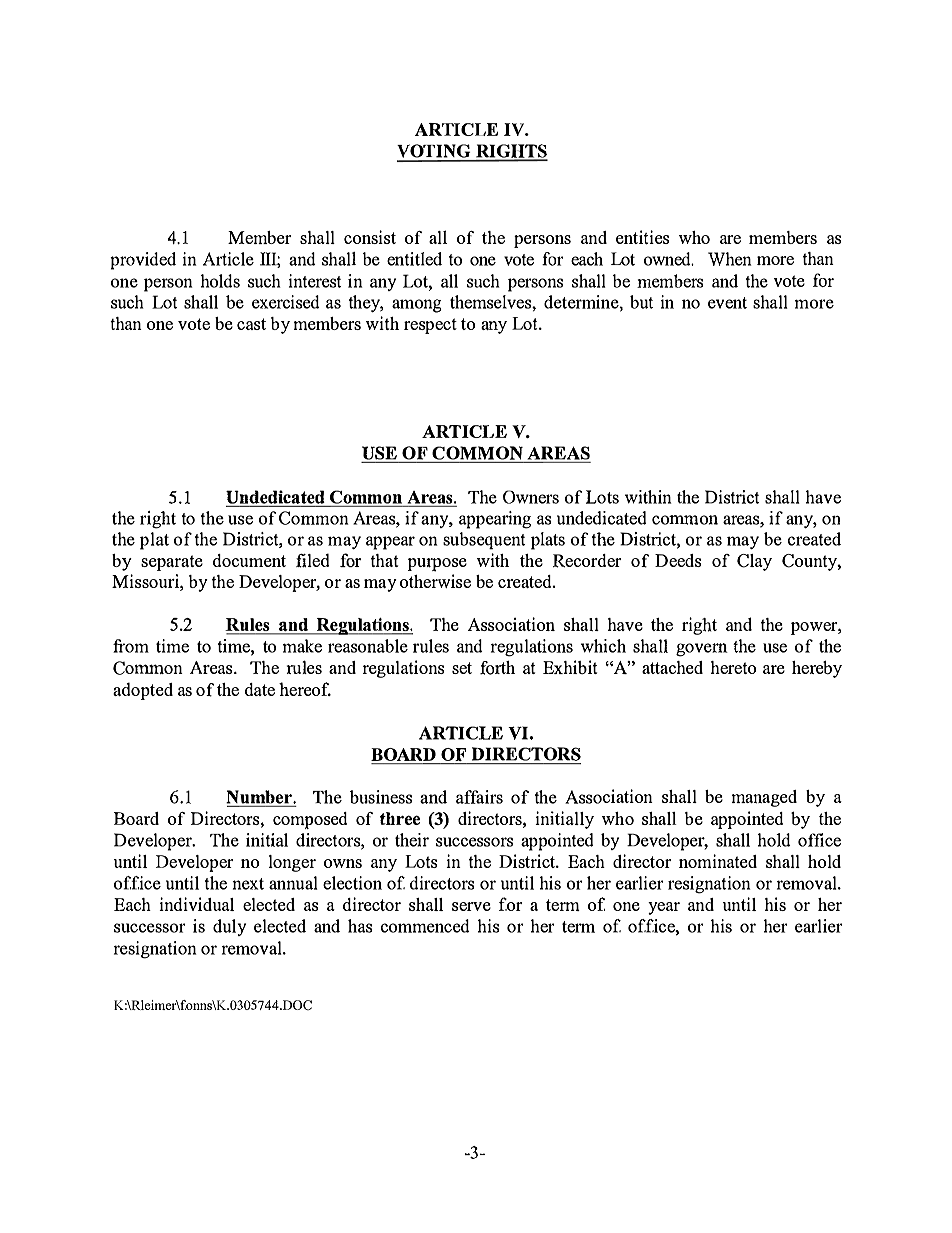 This screenshot has width=952, height=1233. Describe the element at coordinates (462, 668) in the screenshot. I see `set` at that location.
